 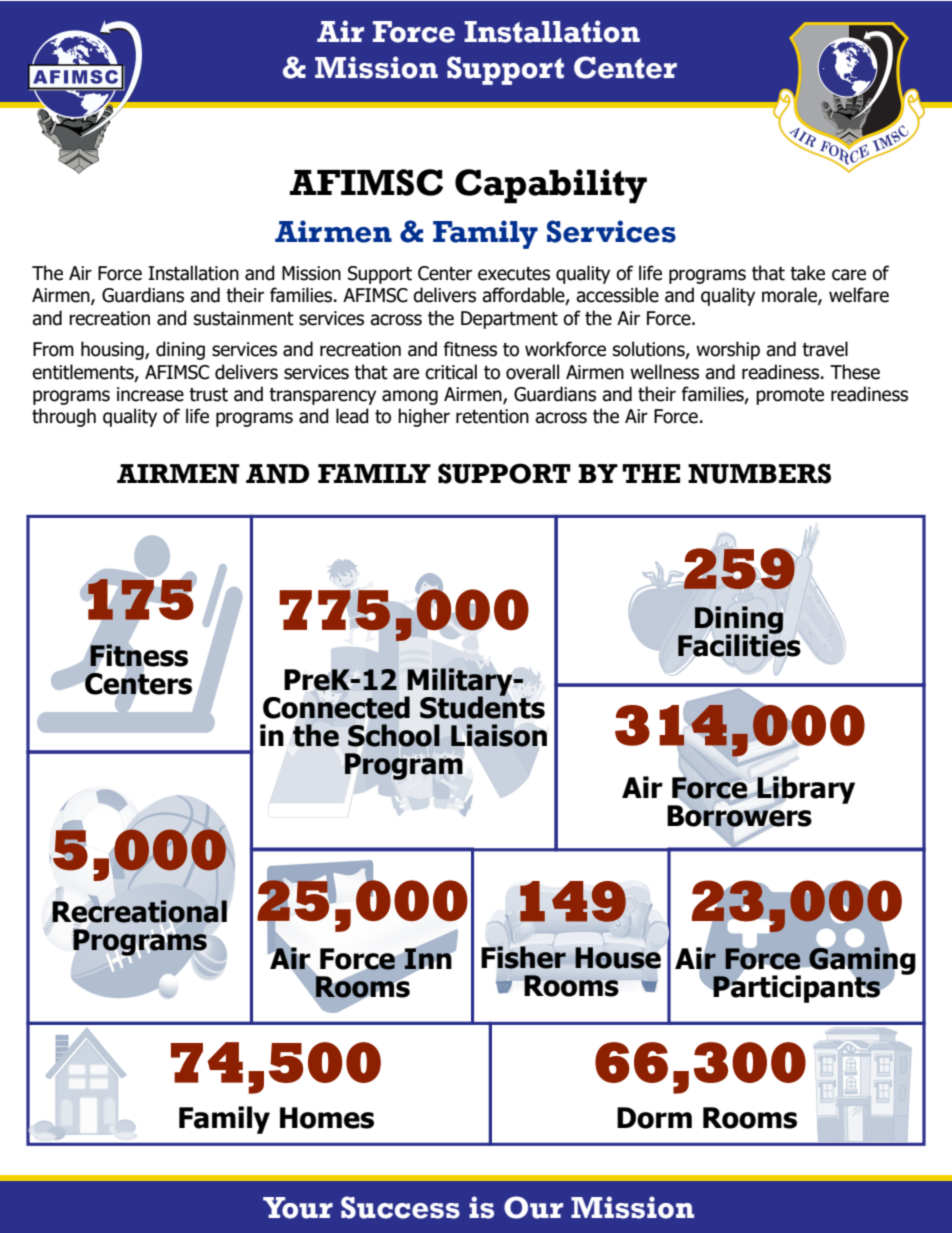 I want to click on Capability, so click(x=551, y=186).
